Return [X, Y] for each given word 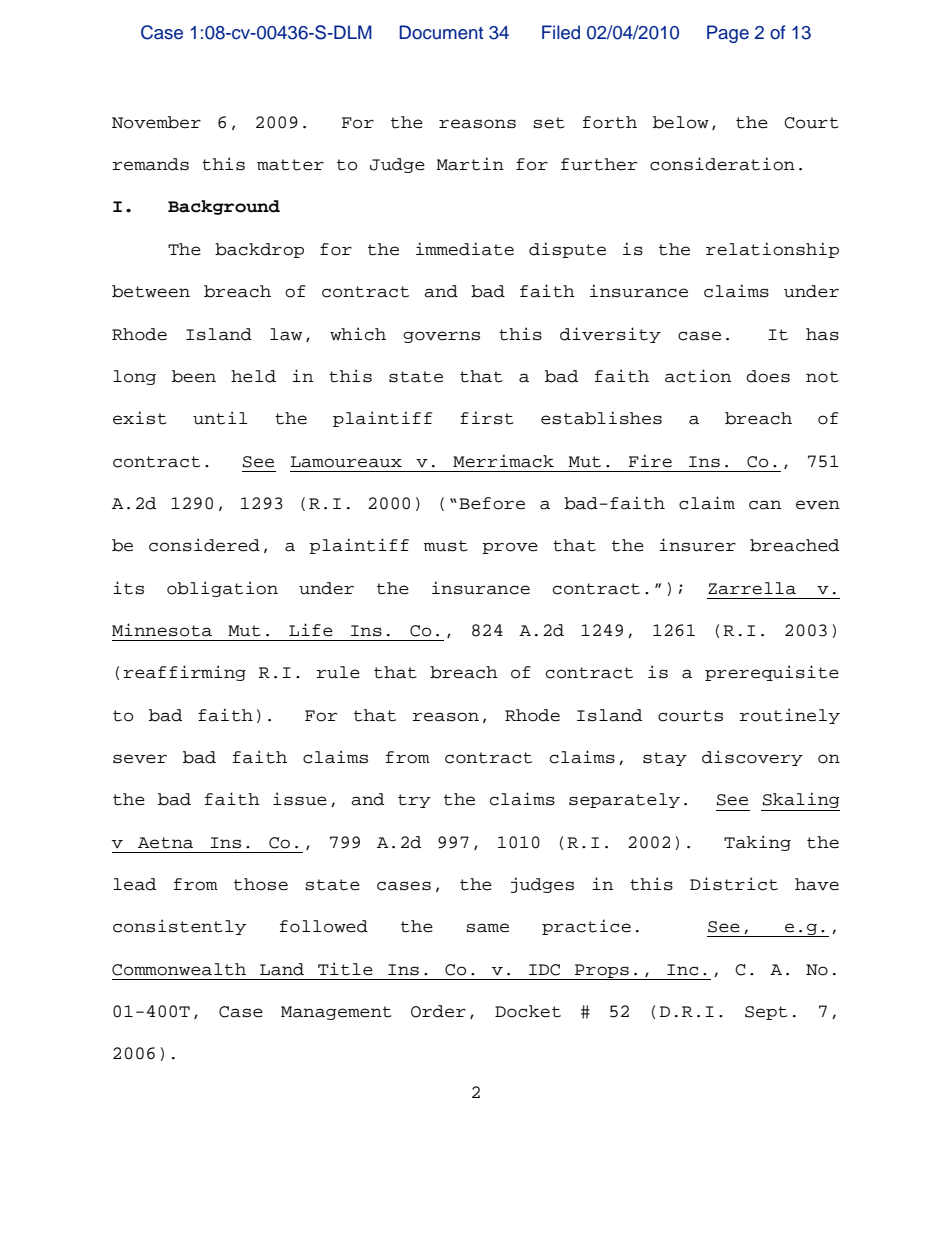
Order [438, 1011]
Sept [766, 1013]
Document [441, 32]
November [156, 122]
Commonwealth [179, 969]
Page [728, 34]
